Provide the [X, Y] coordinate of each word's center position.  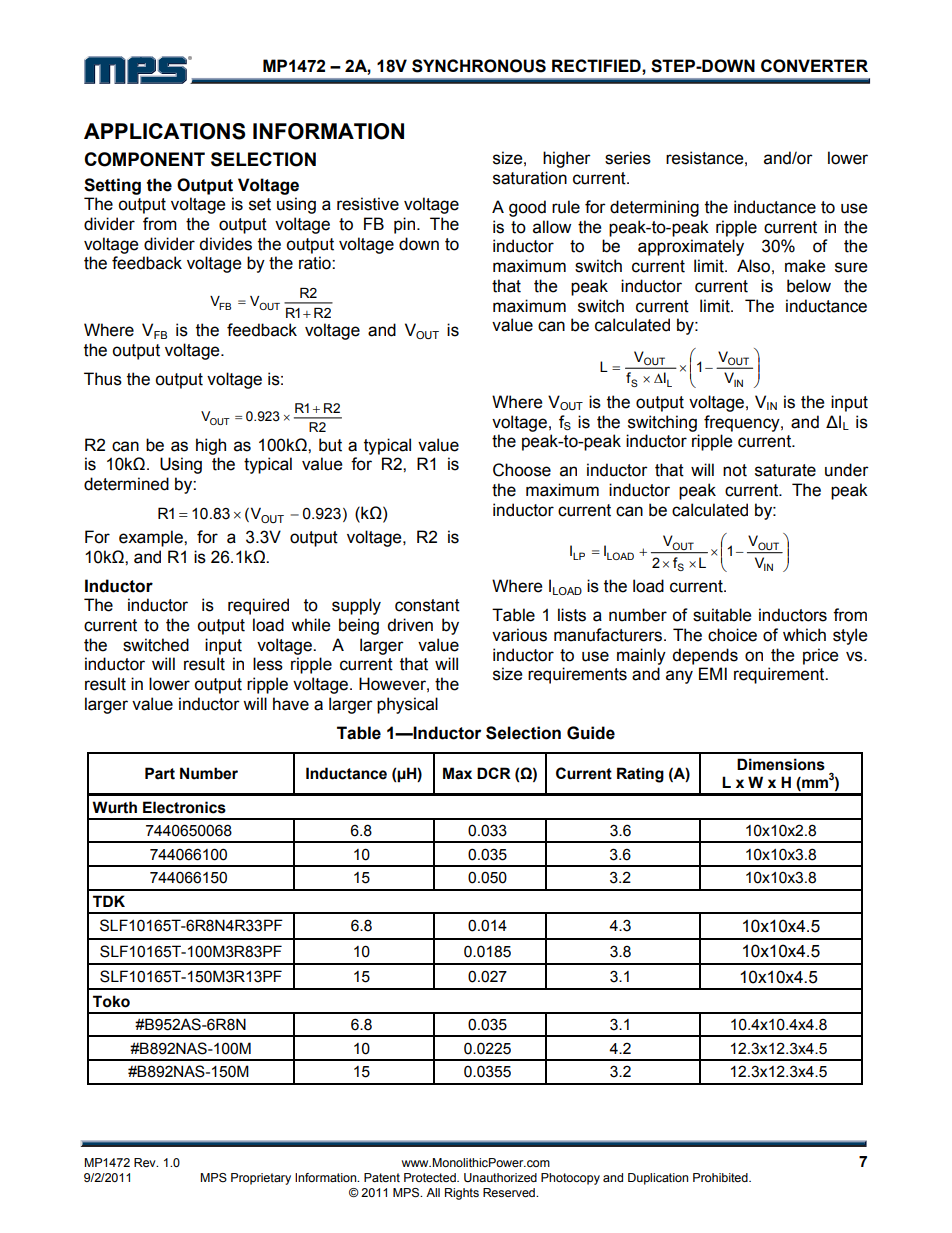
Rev [146, 1162]
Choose [522, 470]
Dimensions [781, 764]
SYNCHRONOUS [479, 66]
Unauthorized [500, 1178]
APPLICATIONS [165, 131]
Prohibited [721, 1177]
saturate [785, 470]
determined [126, 484]
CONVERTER [814, 66]
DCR [494, 773]
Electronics [184, 807]
